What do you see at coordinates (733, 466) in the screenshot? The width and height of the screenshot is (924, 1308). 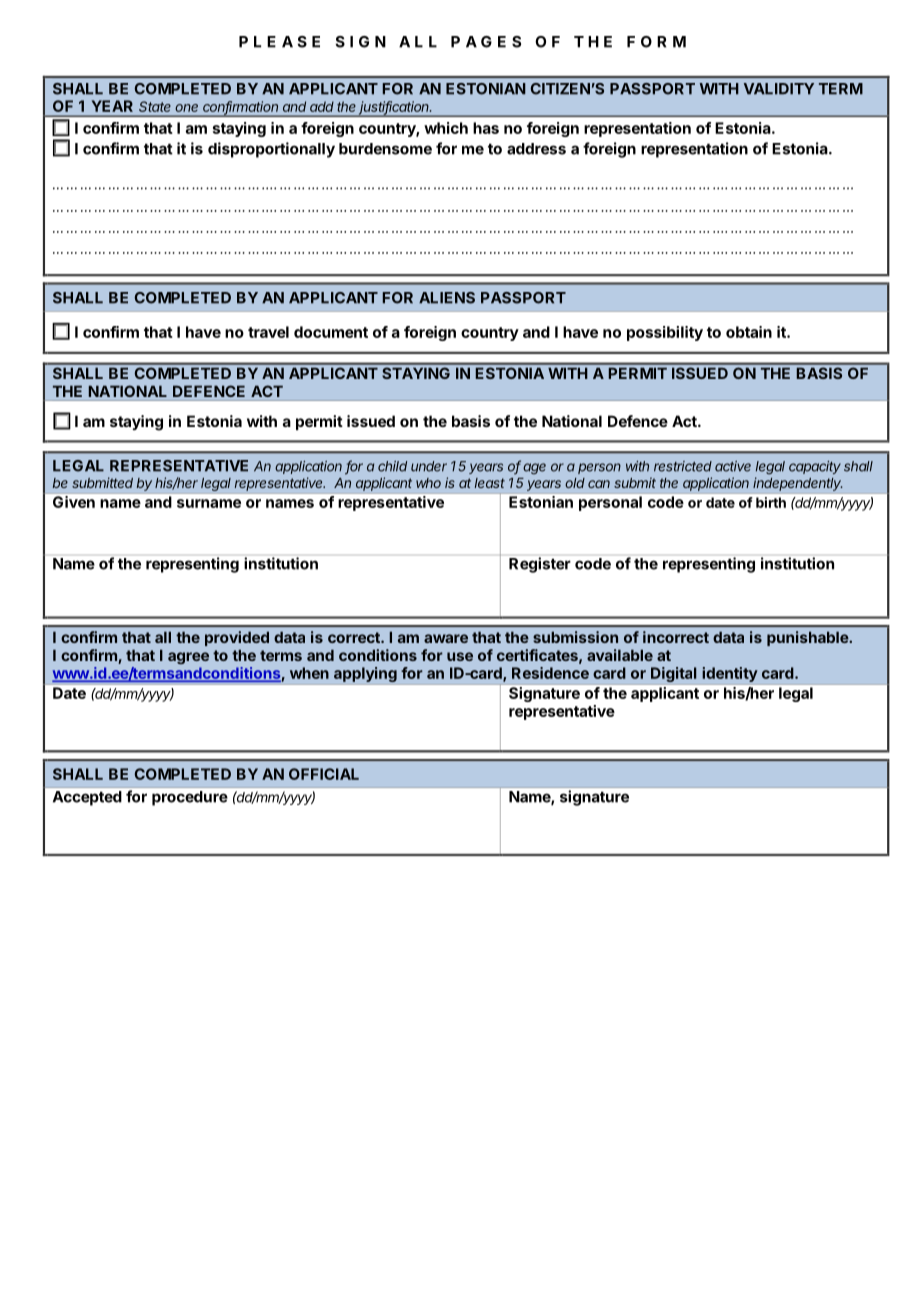 I see `active` at bounding box center [733, 466].
